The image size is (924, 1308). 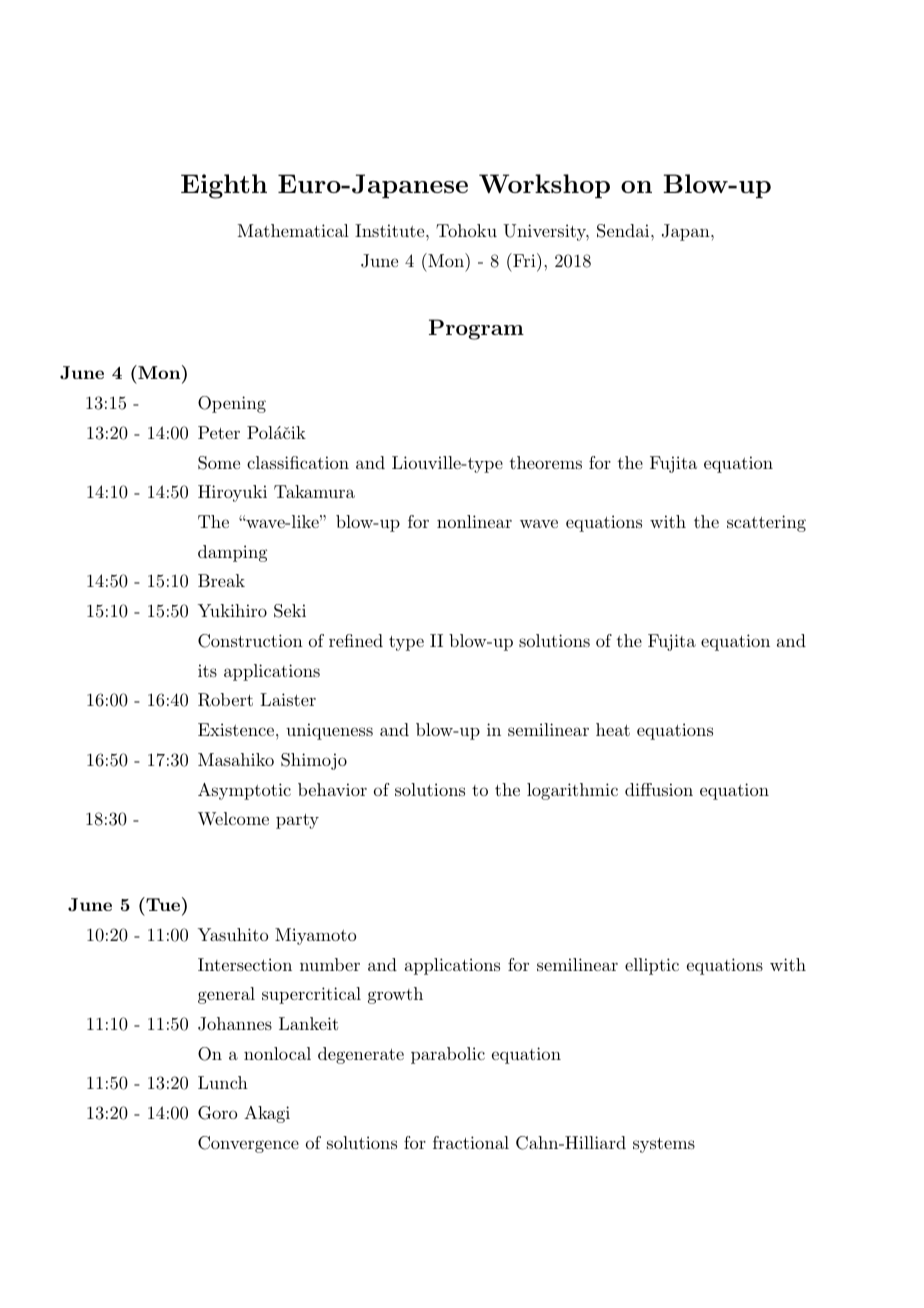 What do you see at coordinates (329, 731) in the page?
I see `uniqueness` at bounding box center [329, 731].
